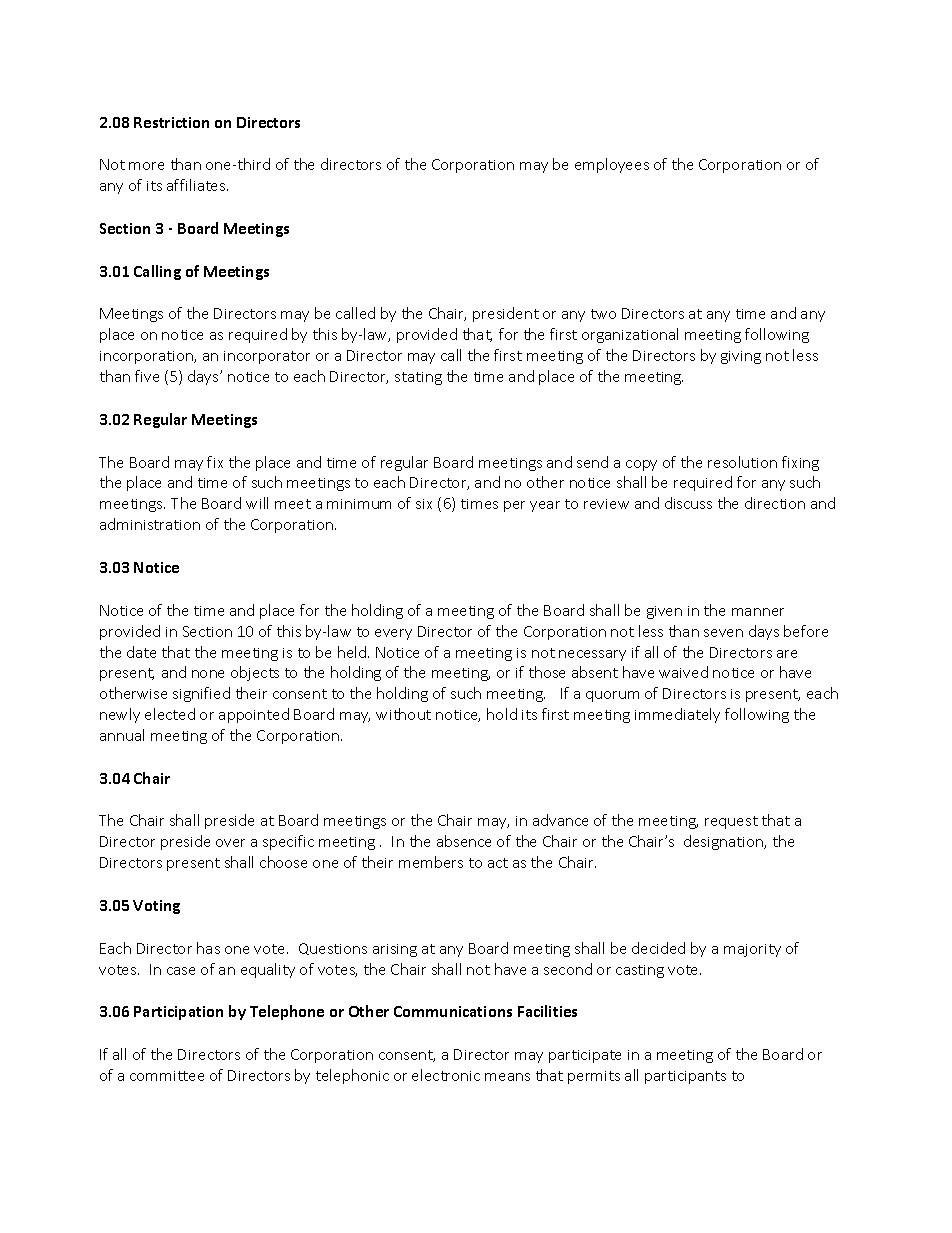  I want to click on elected, so click(170, 714).
